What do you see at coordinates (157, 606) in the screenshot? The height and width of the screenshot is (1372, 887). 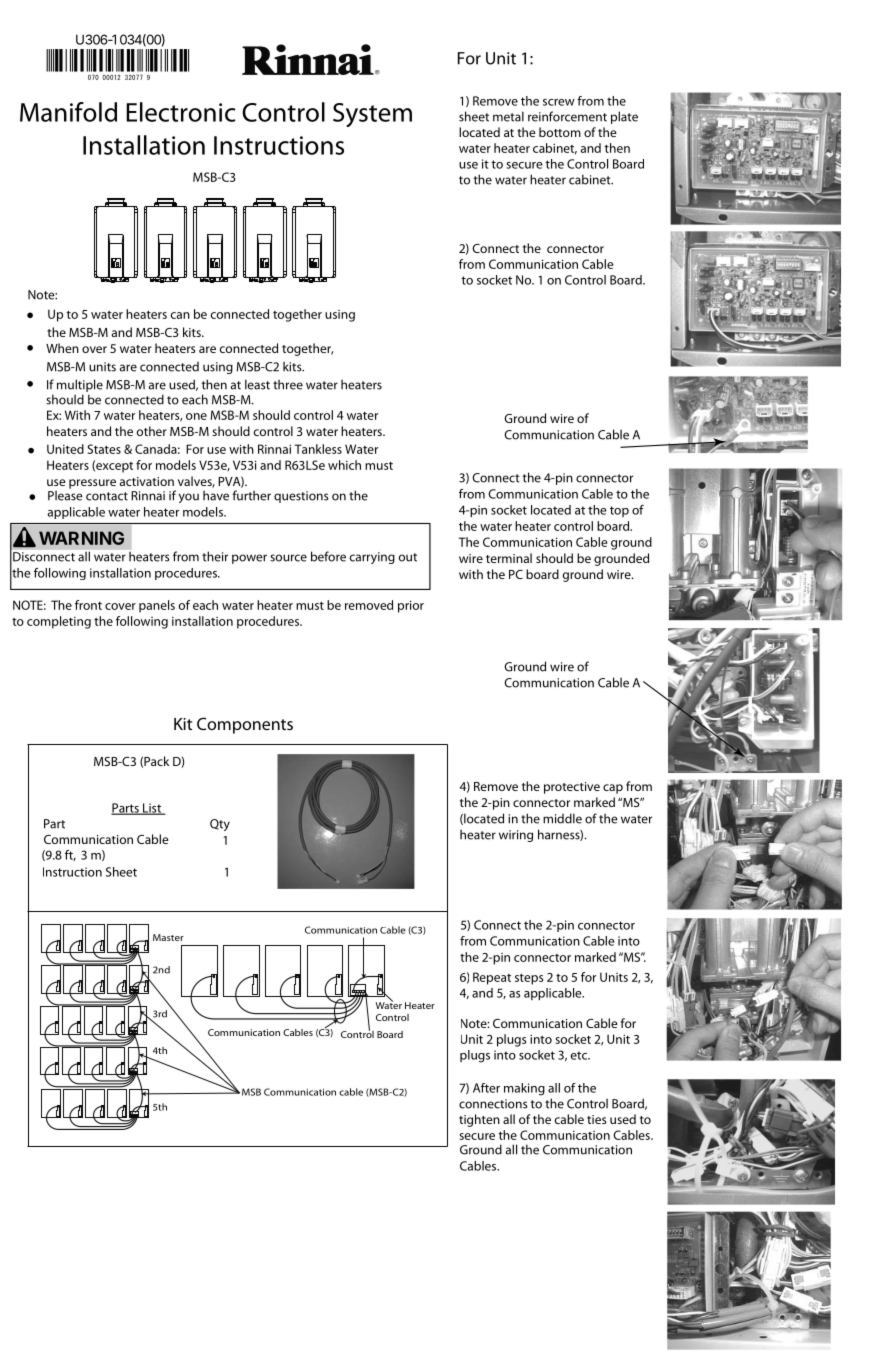 I see `panels` at bounding box center [157, 606].
